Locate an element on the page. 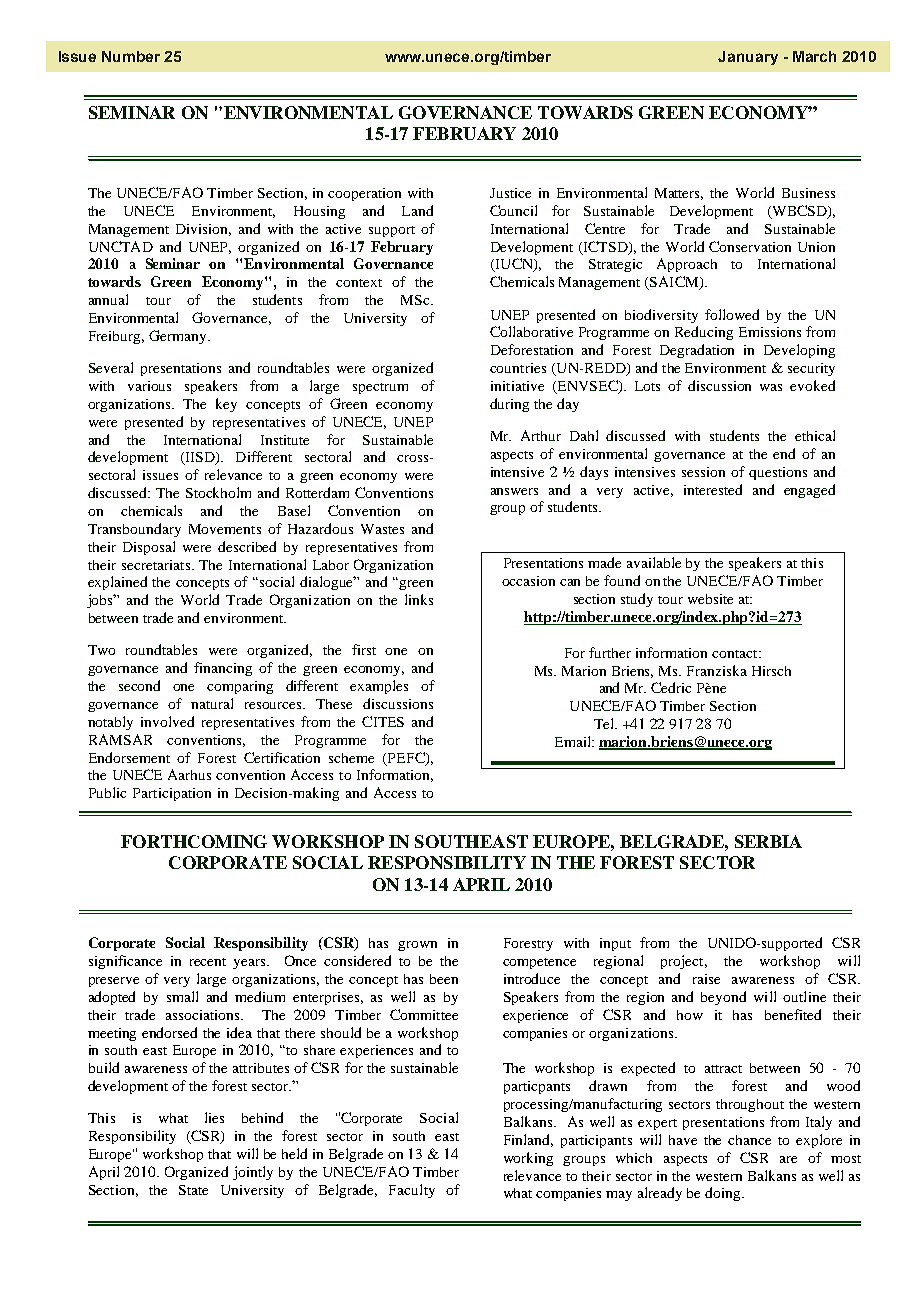  Number is located at coordinates (131, 56).
